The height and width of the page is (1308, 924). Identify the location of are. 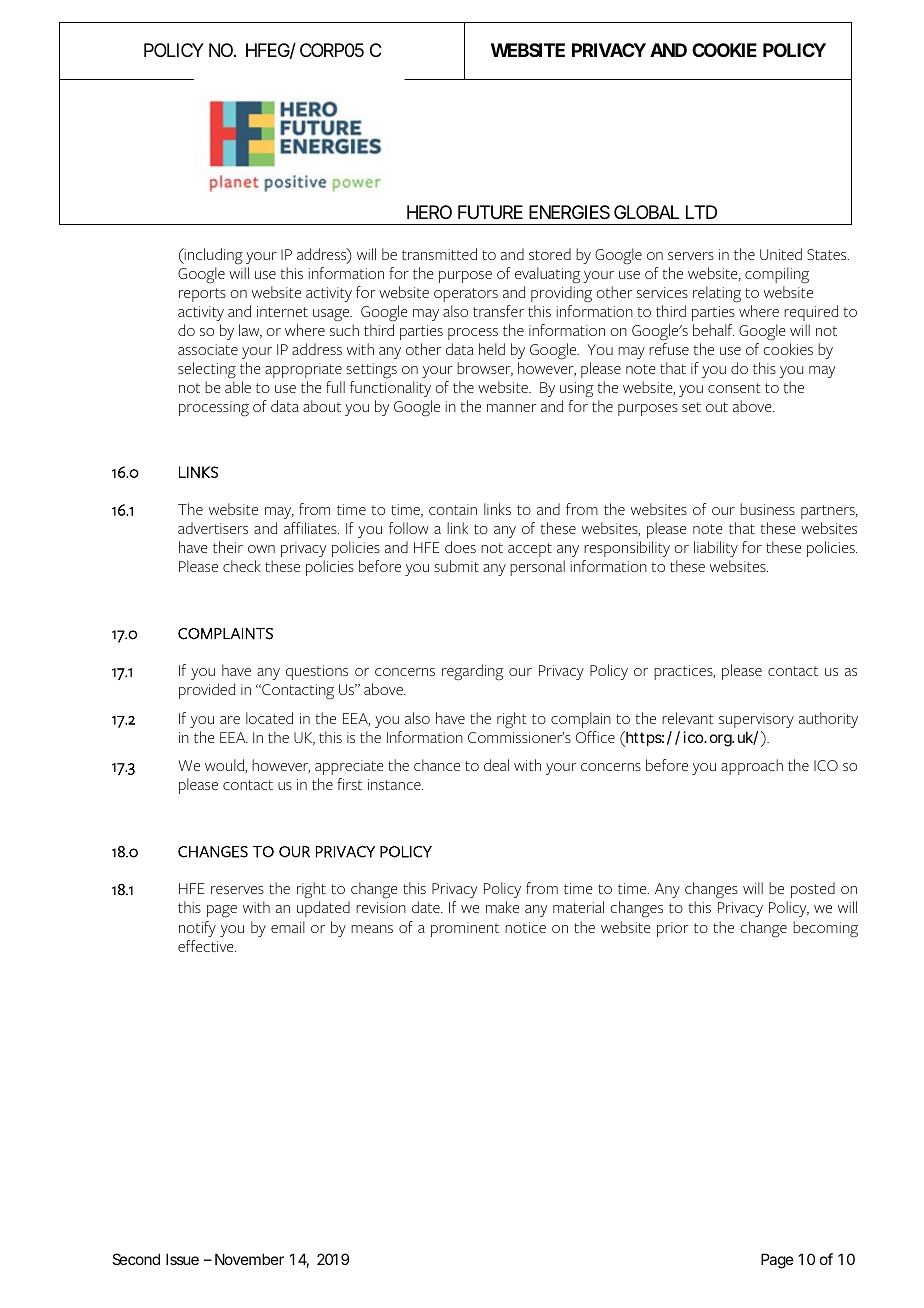
(230, 720).
